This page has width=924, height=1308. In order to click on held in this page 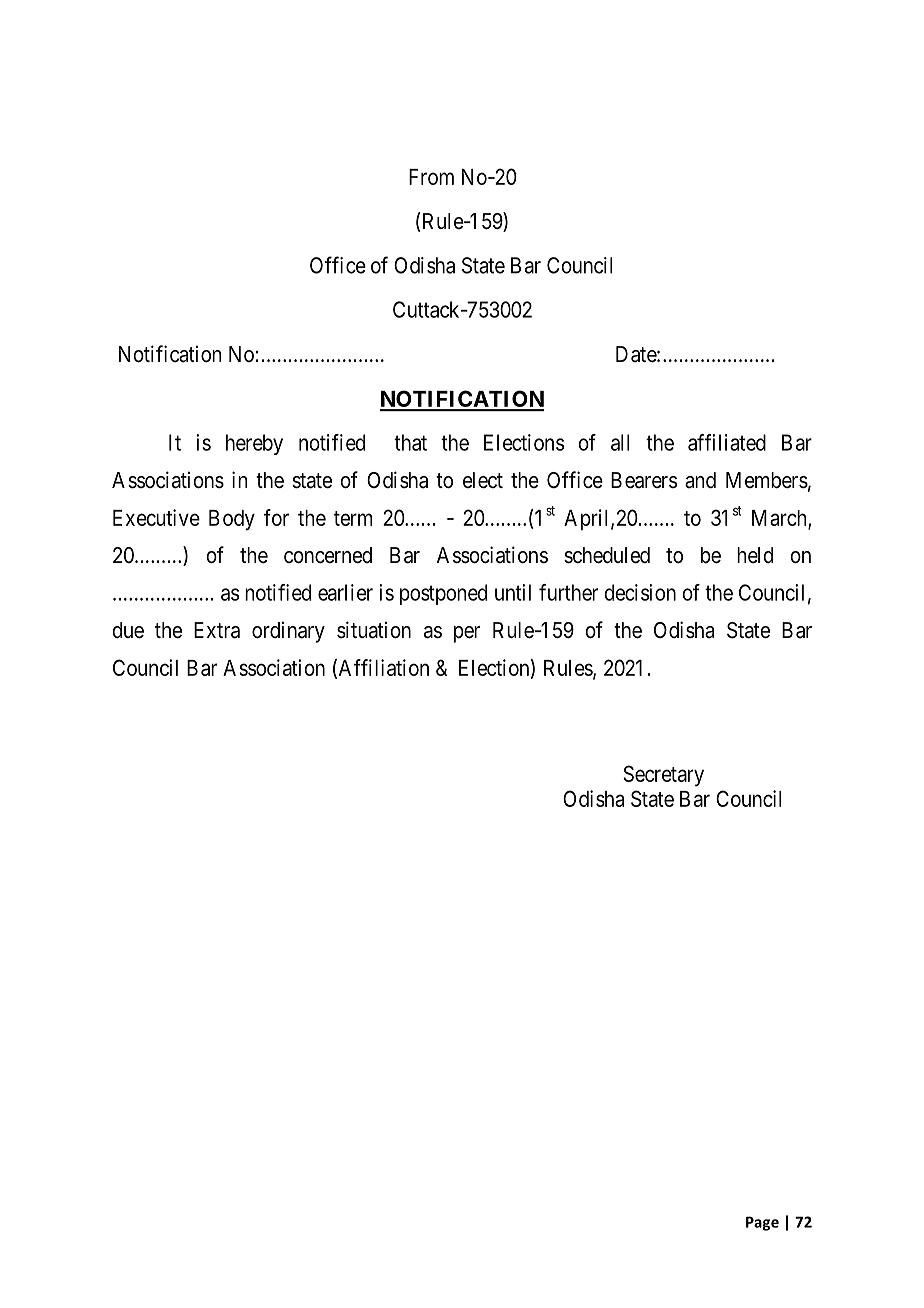, I will do `click(755, 555)`.
